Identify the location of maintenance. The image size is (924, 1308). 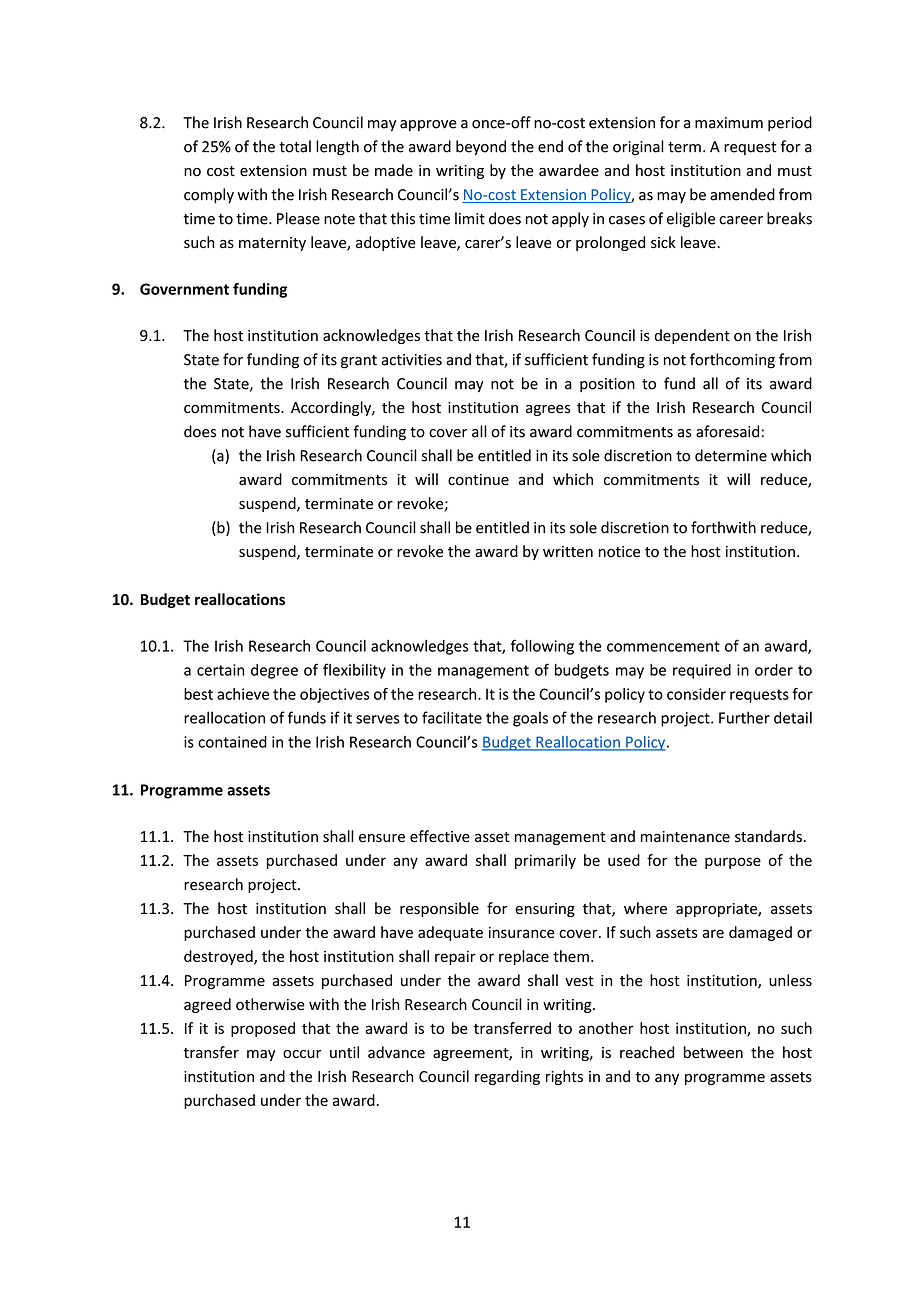
(685, 837).
